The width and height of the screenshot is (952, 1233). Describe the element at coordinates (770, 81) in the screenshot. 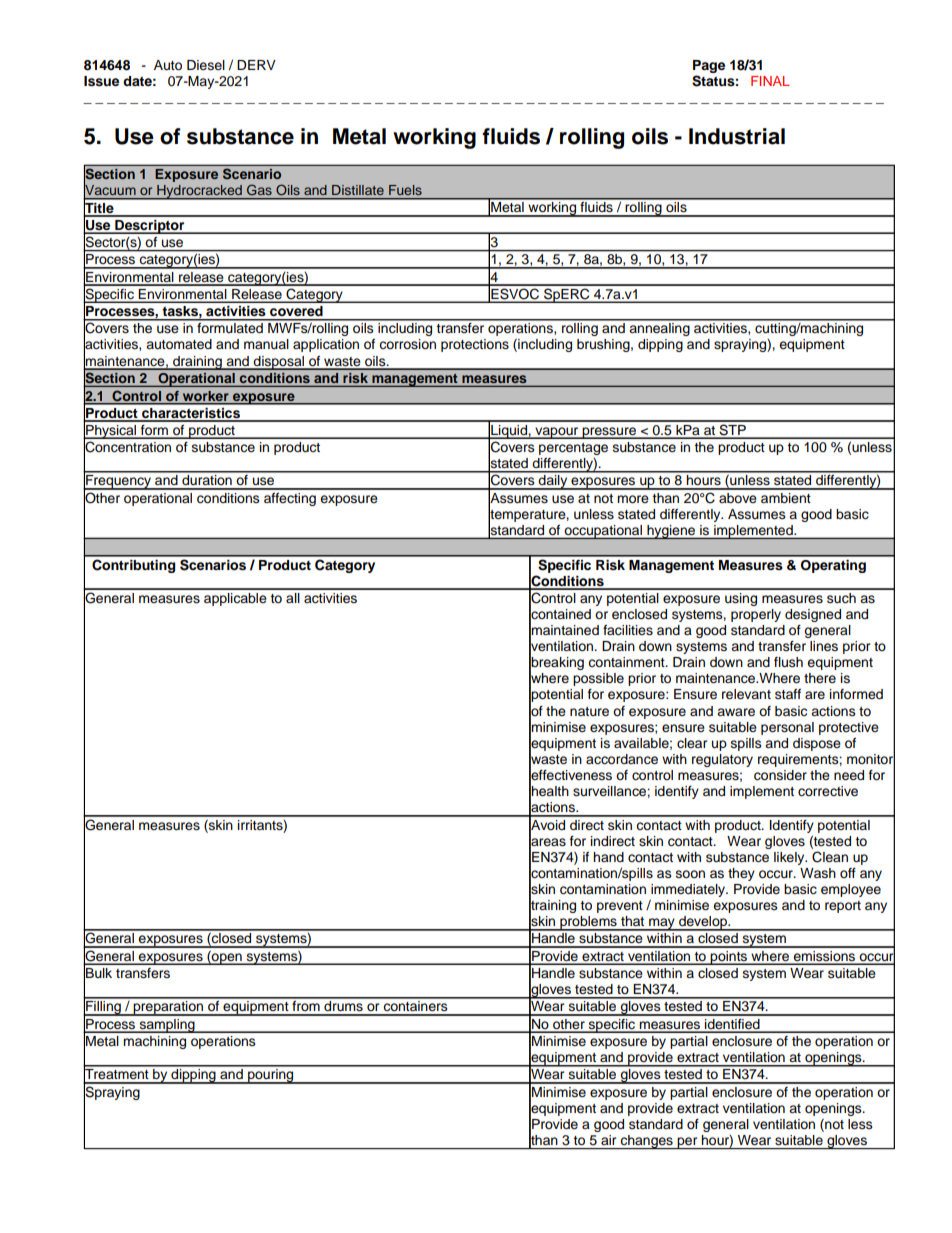

I see `FINAL` at that location.
